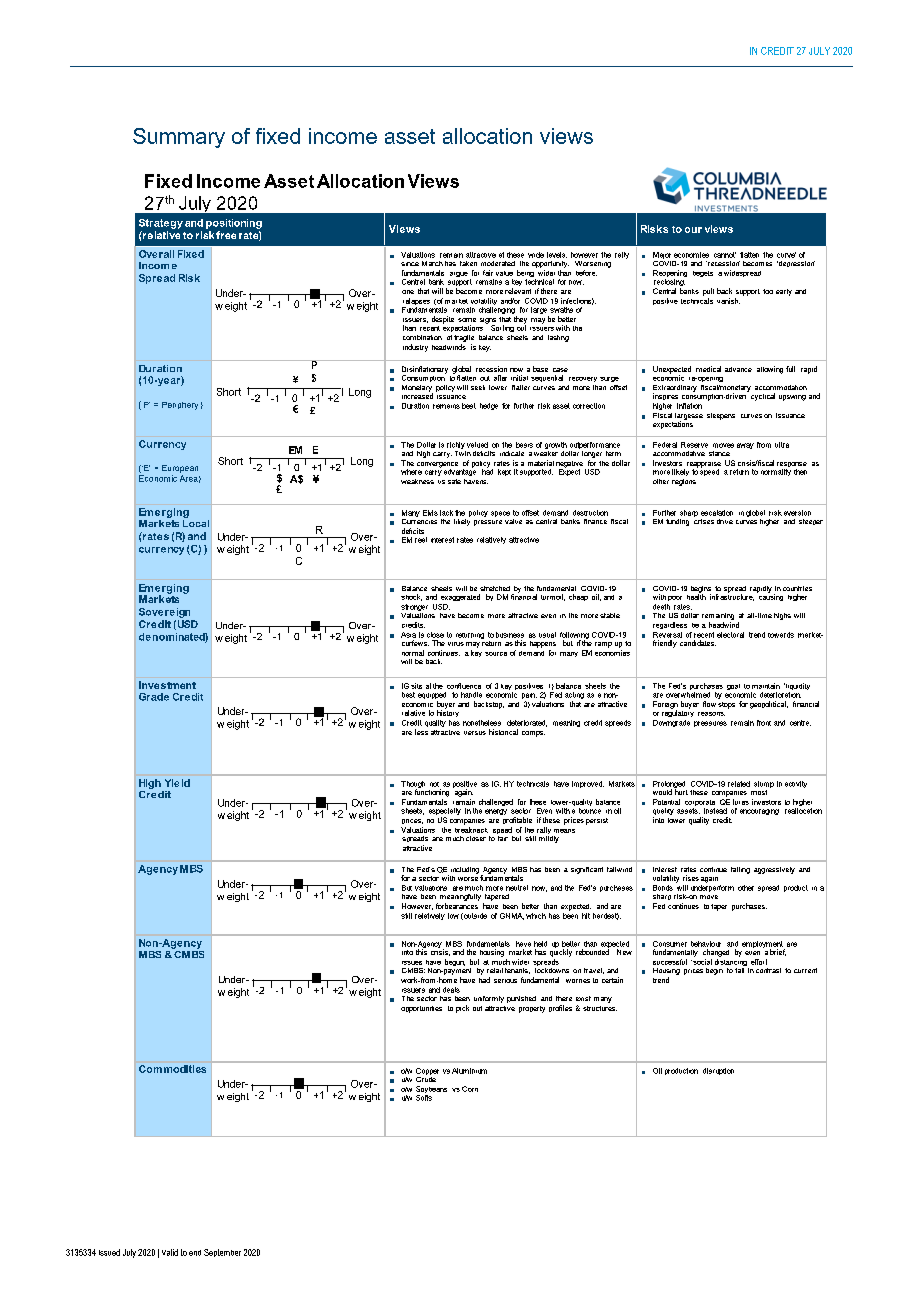 This screenshot has width=924, height=1309. What do you see at coordinates (170, 1252) in the screenshot?
I see `Valid` at bounding box center [170, 1252].
